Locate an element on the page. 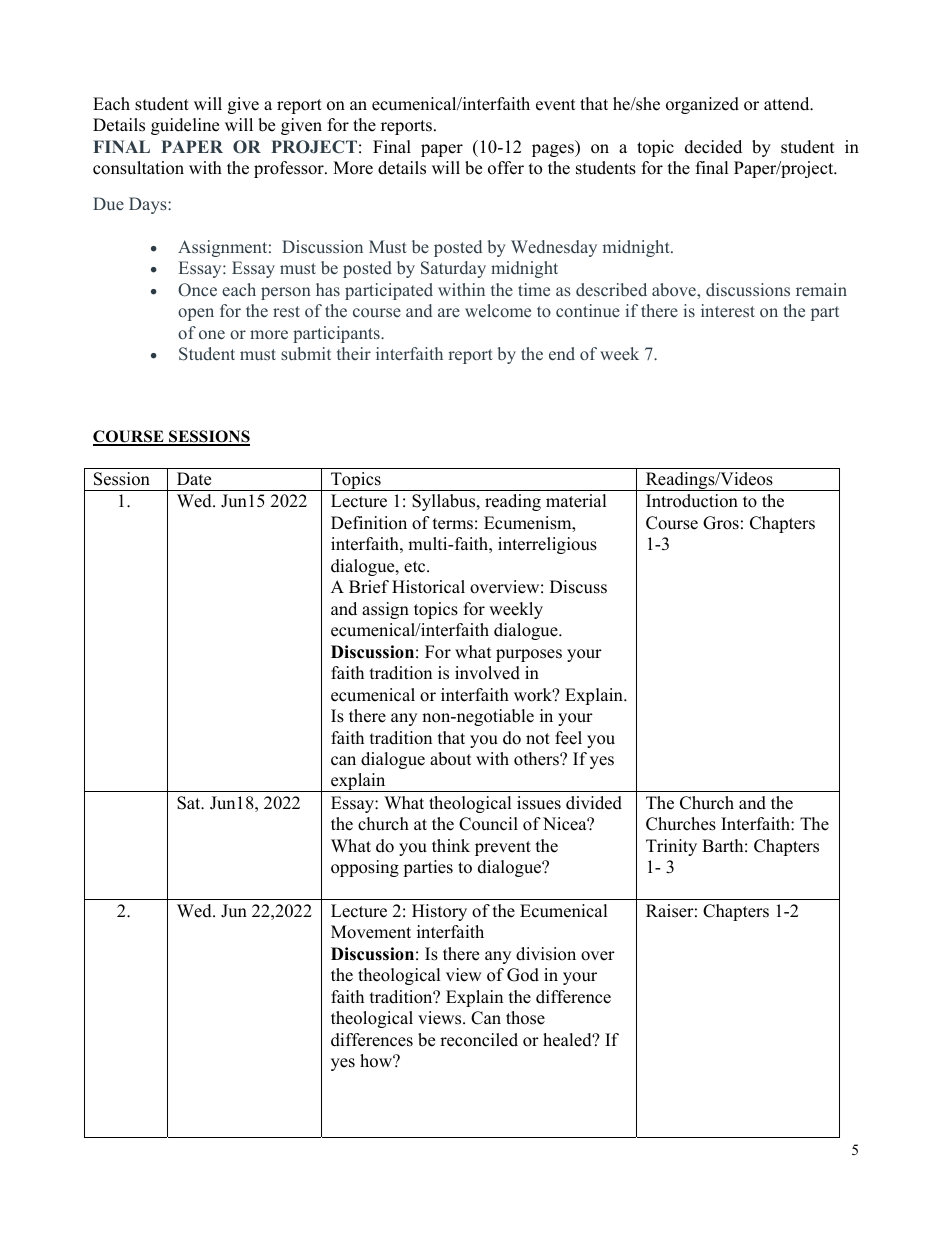  guideline is located at coordinates (185, 126).
